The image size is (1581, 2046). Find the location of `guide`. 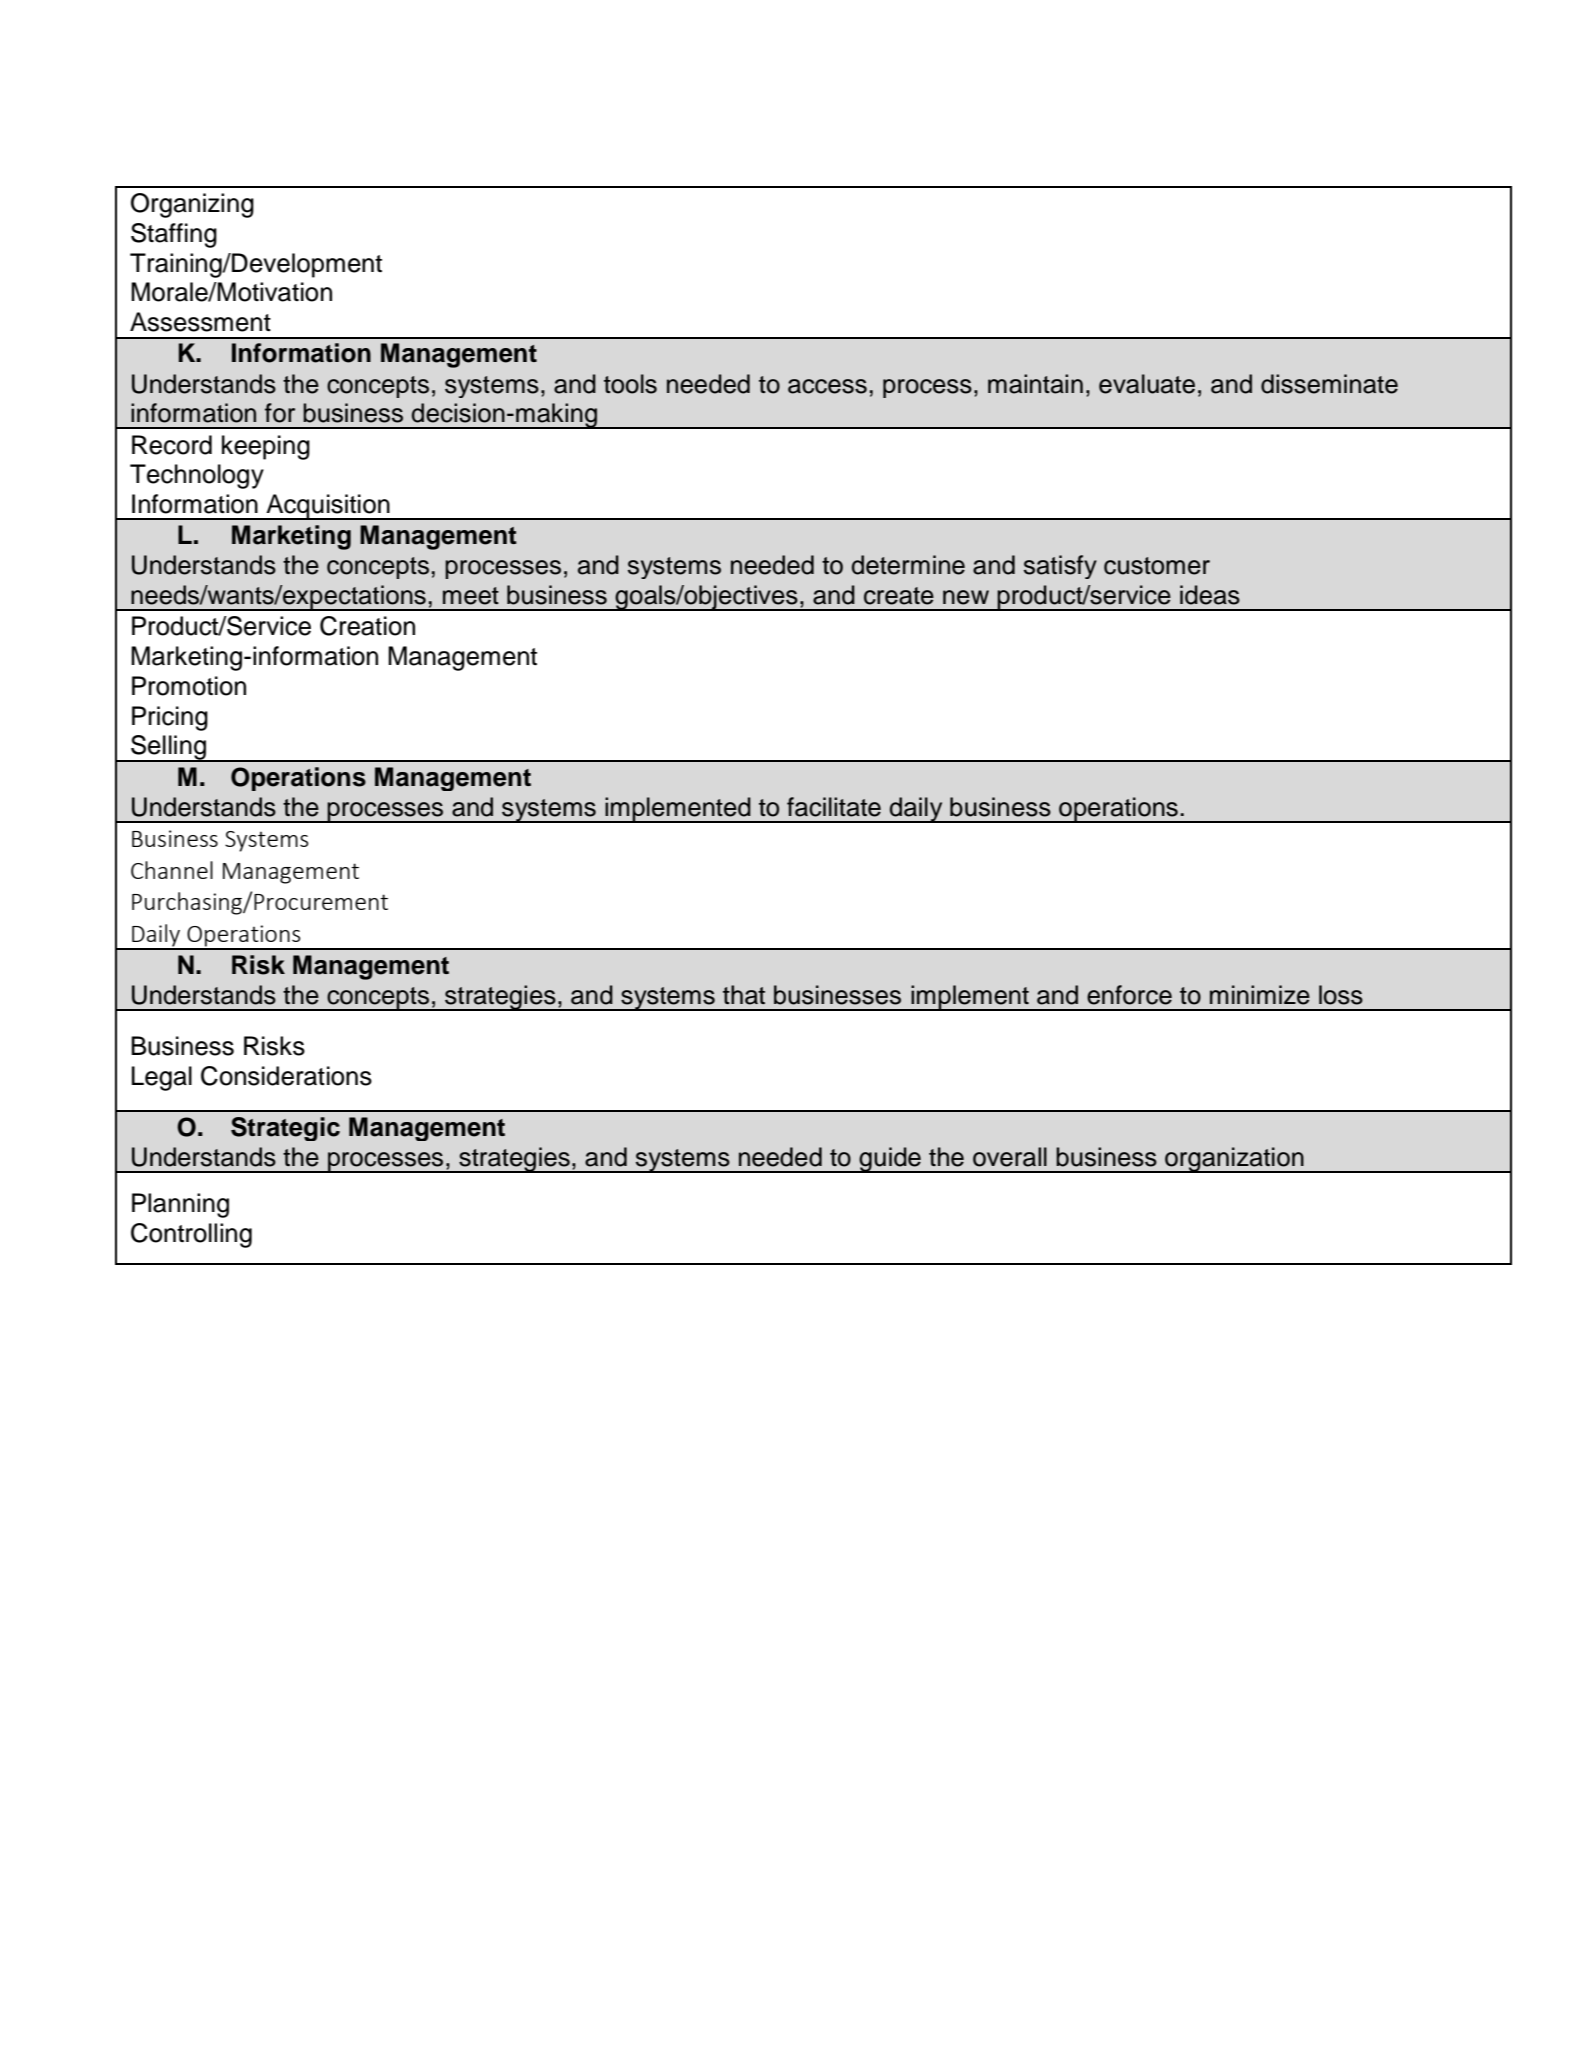

guide is located at coordinates (890, 1160).
